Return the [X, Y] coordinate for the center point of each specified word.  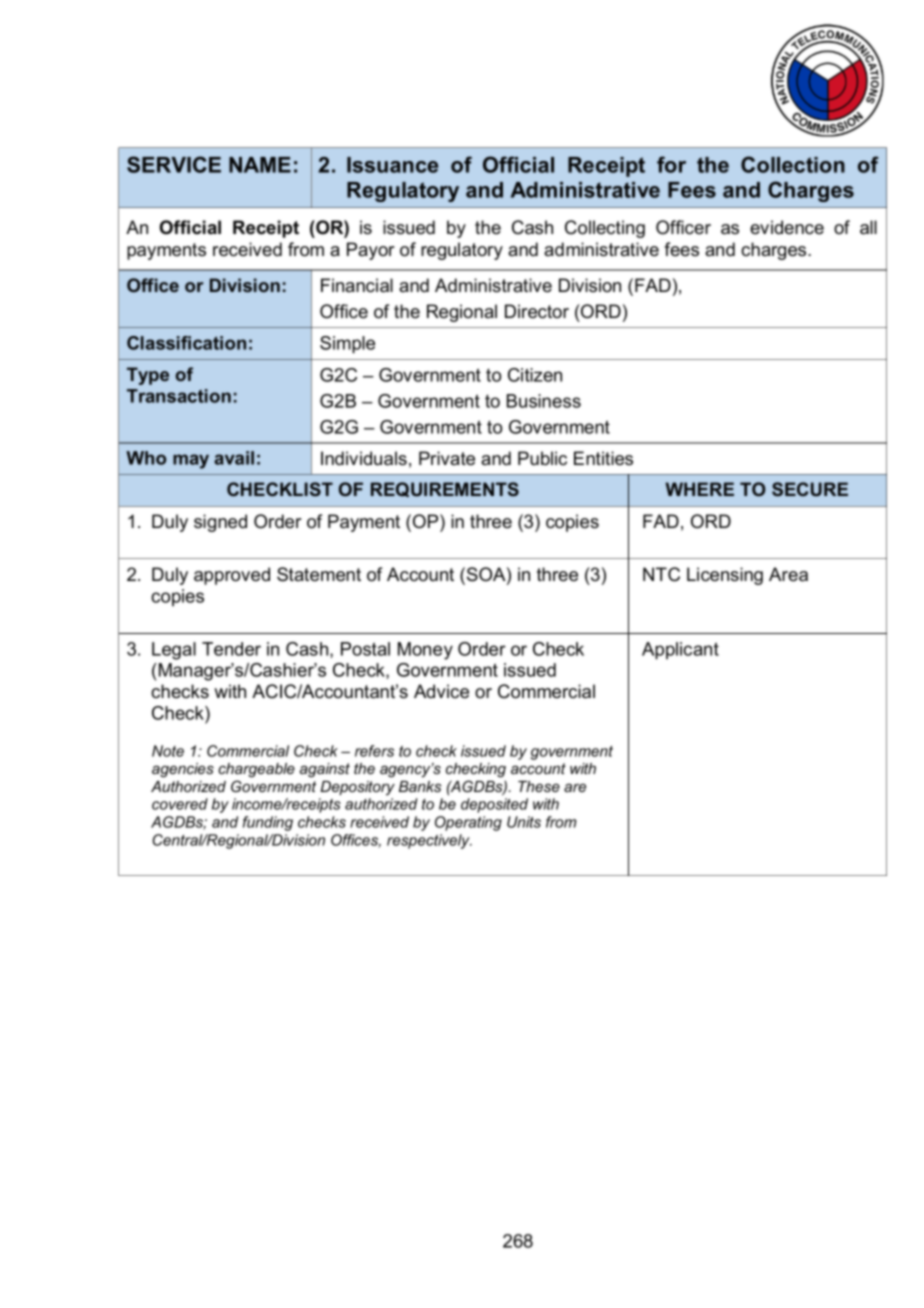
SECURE [810, 489]
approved [232, 576]
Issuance [392, 165]
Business [544, 401]
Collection [793, 164]
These [539, 786]
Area [788, 574]
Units [524, 822]
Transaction [179, 396]
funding [268, 823]
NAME [260, 165]
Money [425, 651]
